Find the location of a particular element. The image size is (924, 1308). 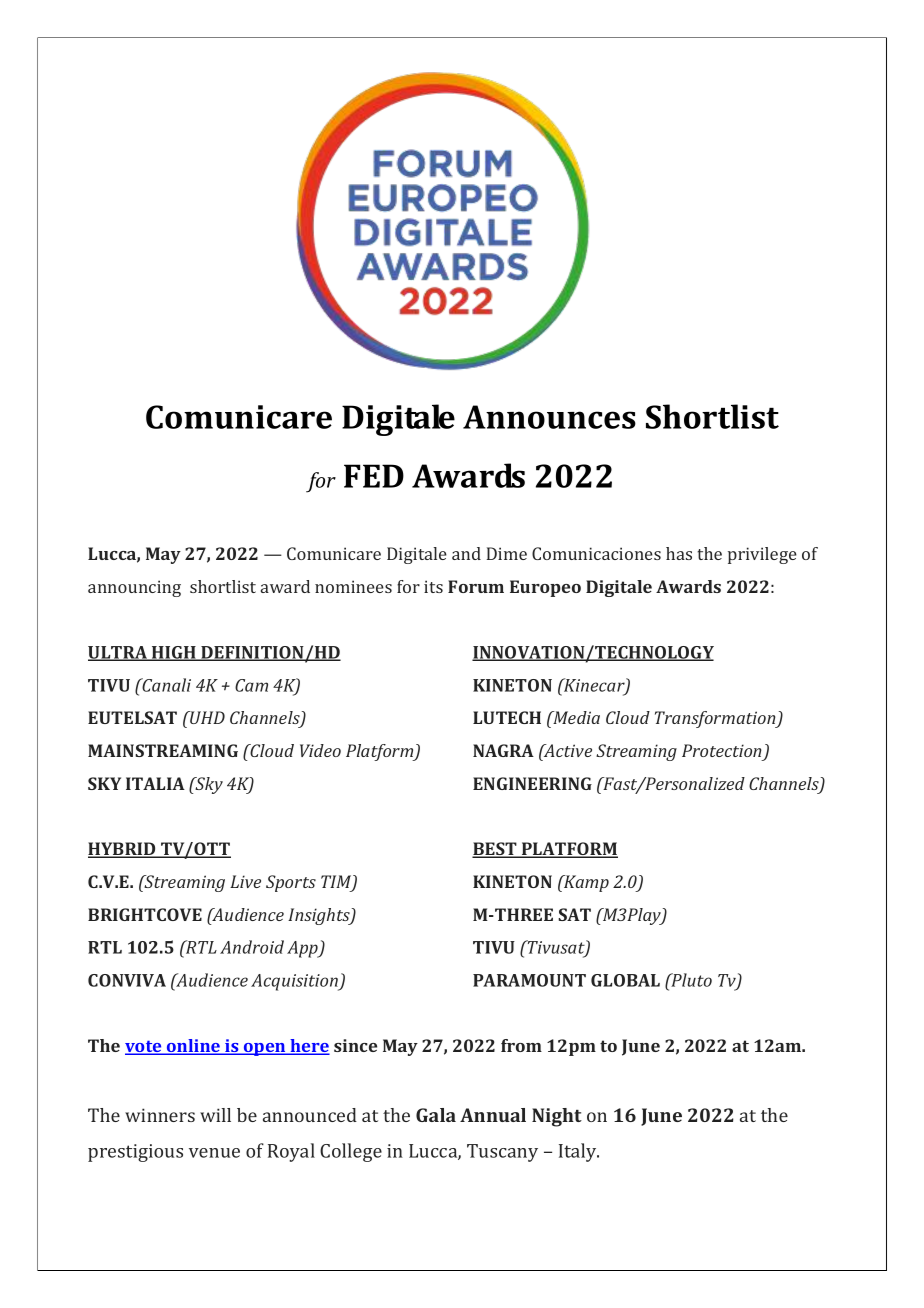

Transformation is located at coordinates (716, 719).
